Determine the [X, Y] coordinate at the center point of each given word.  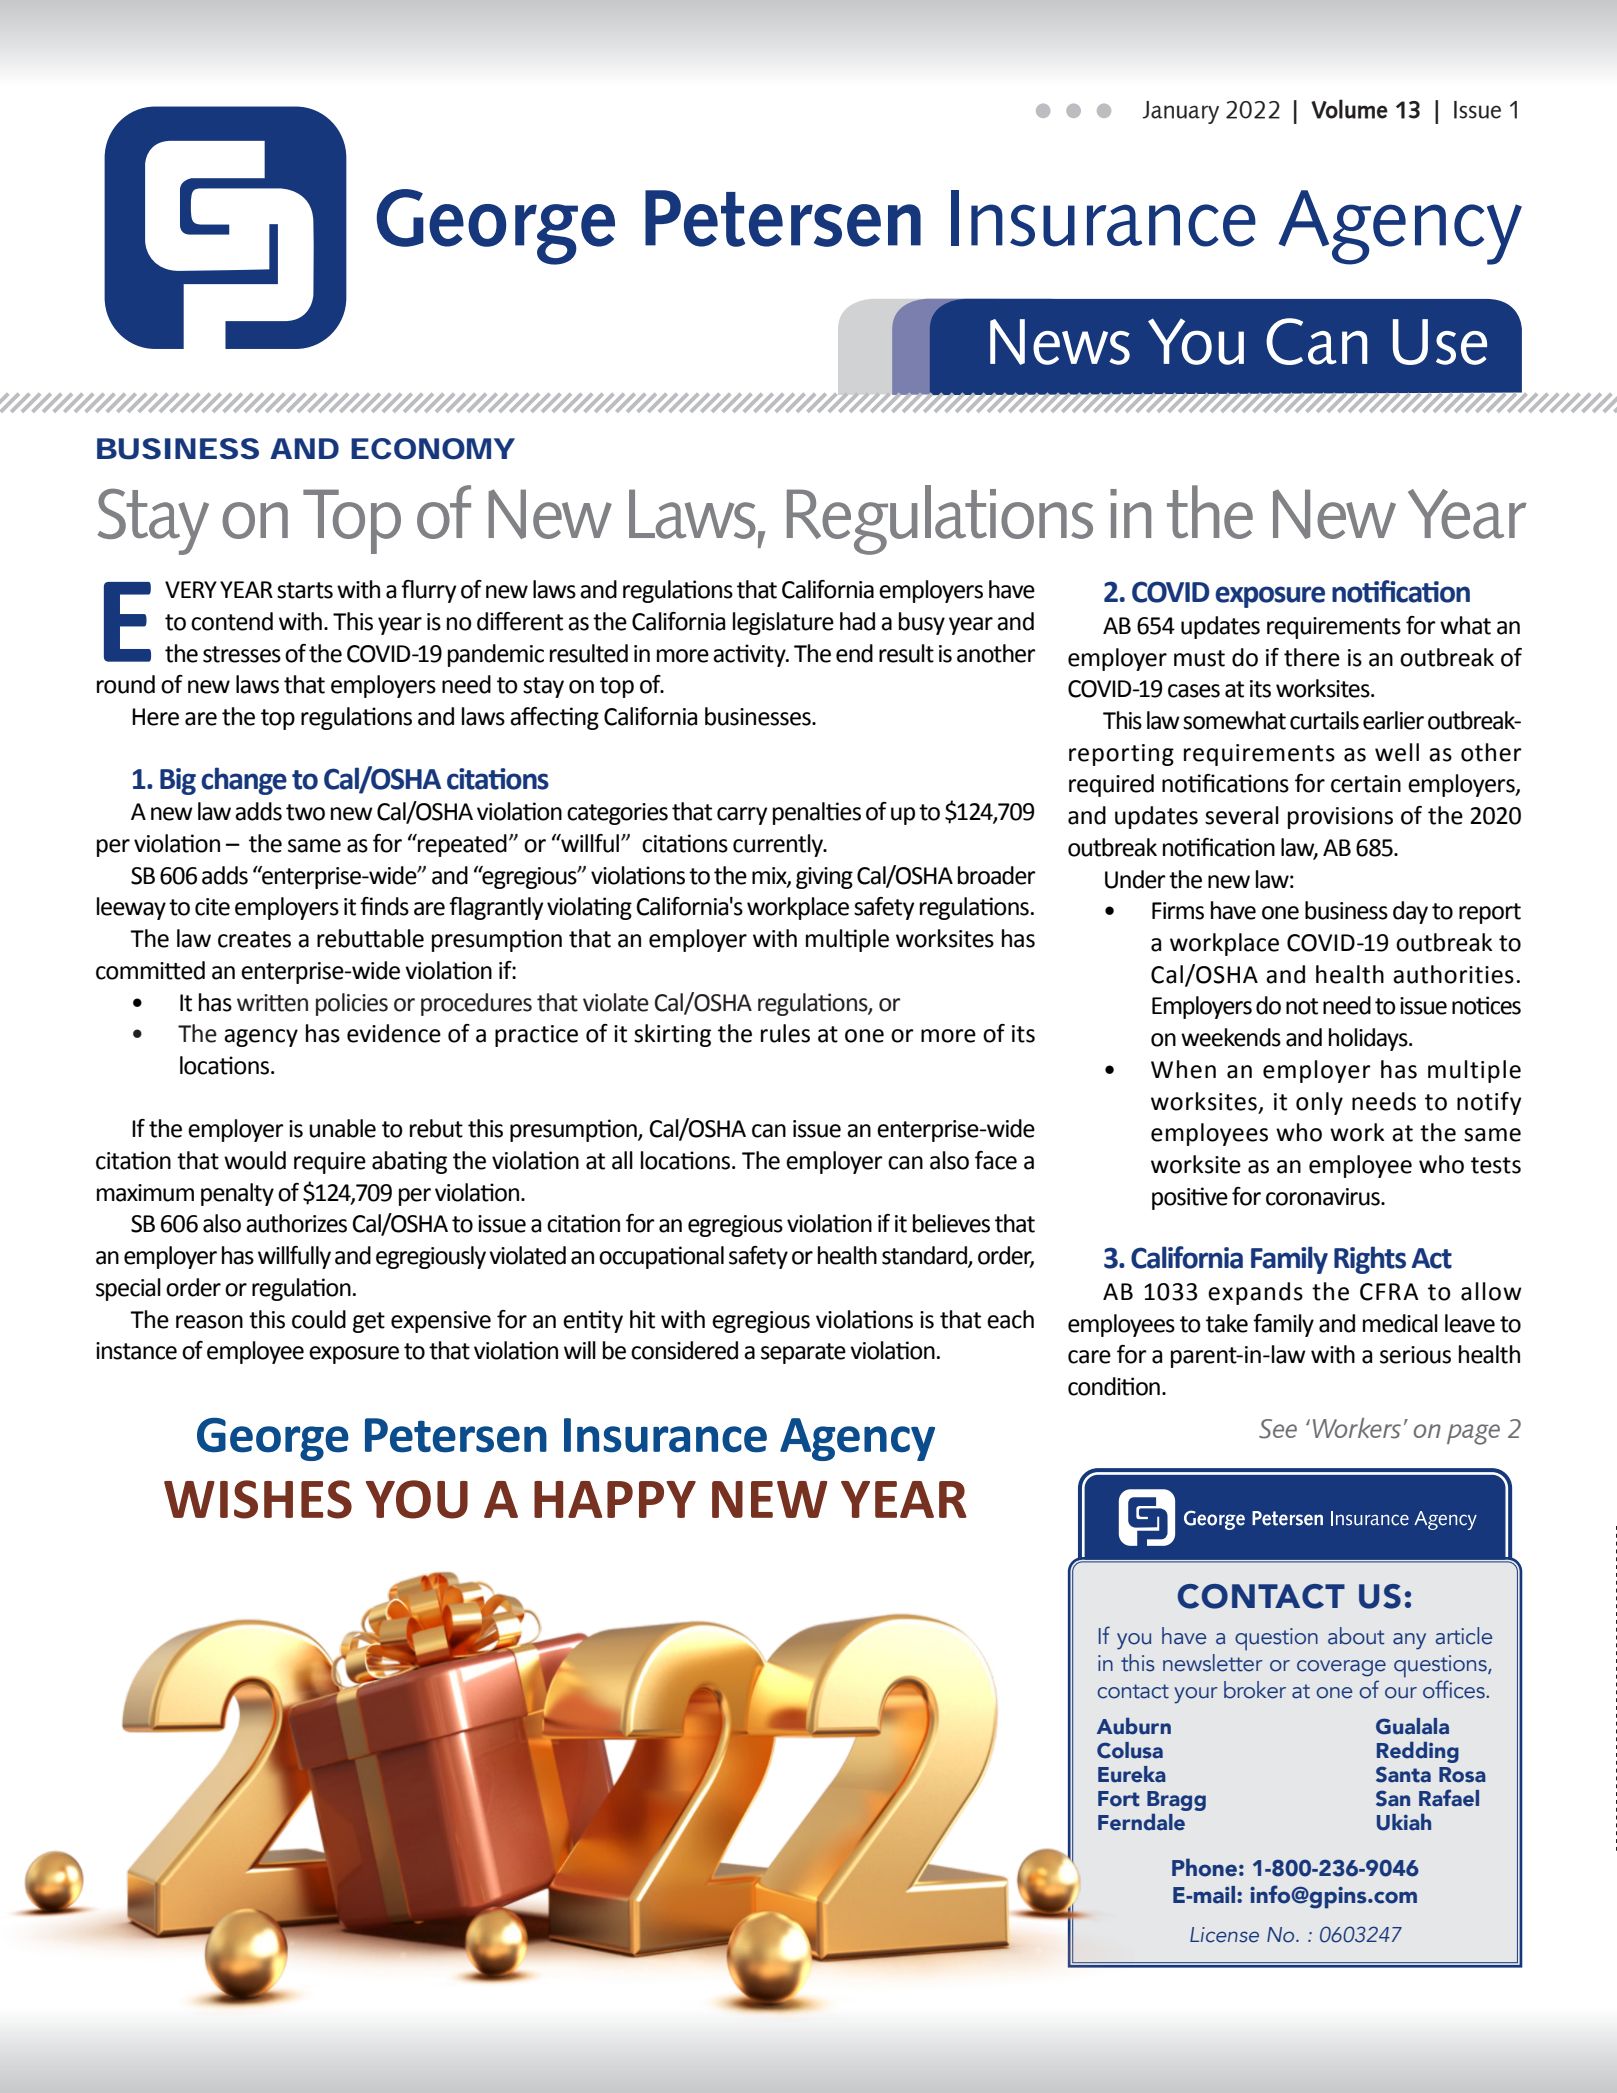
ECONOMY [433, 449]
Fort [1118, 1799]
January [1181, 112]
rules [785, 1033]
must [1199, 658]
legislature [783, 623]
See [1278, 1429]
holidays [1369, 1039]
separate [803, 1353]
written [272, 1003]
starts [305, 590]
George [273, 1439]
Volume [1349, 109]
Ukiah [1404, 1822]
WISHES [258, 1499]
